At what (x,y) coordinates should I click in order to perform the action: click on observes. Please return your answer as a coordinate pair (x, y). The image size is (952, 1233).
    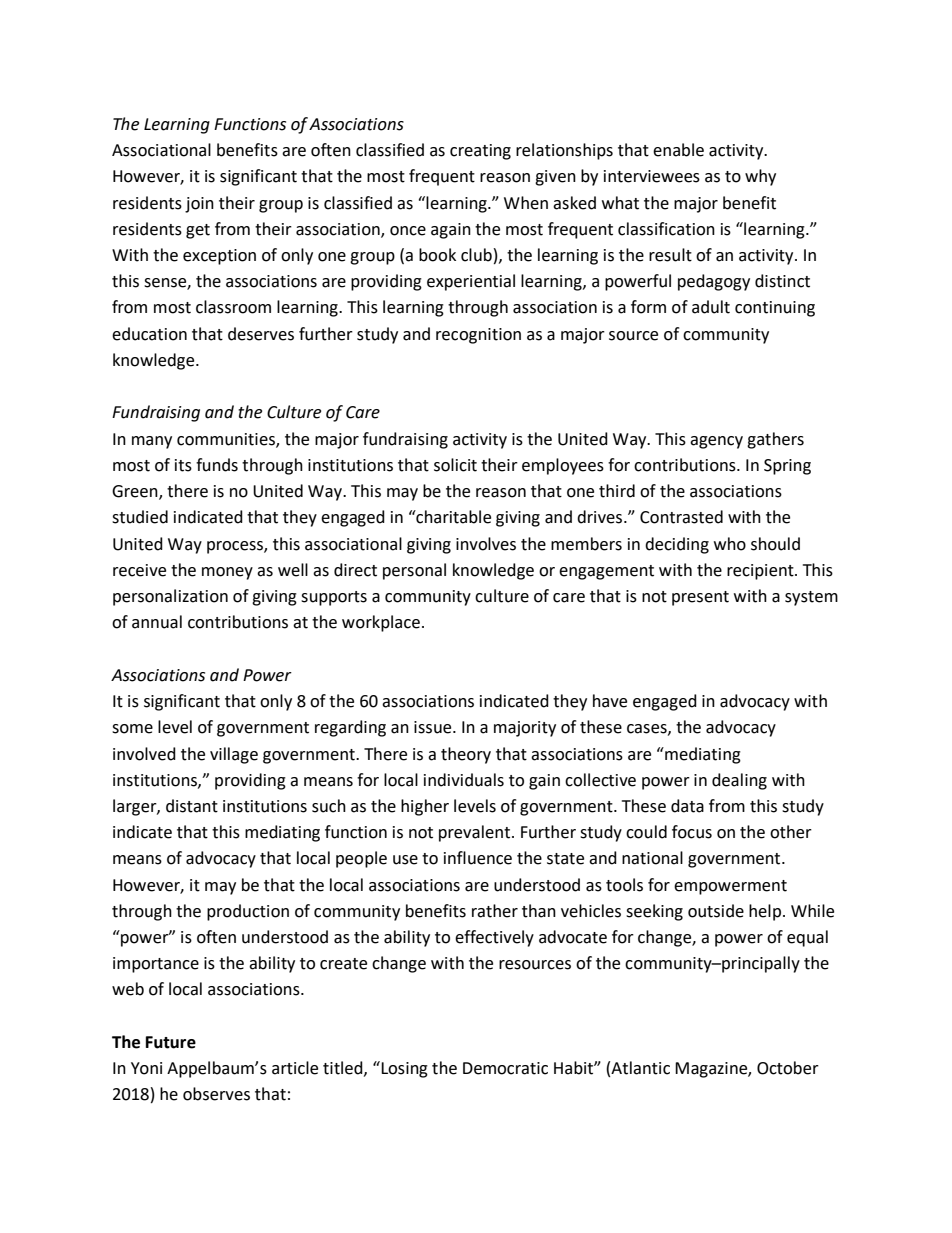
    Looking at the image, I should click on (216, 1094).
